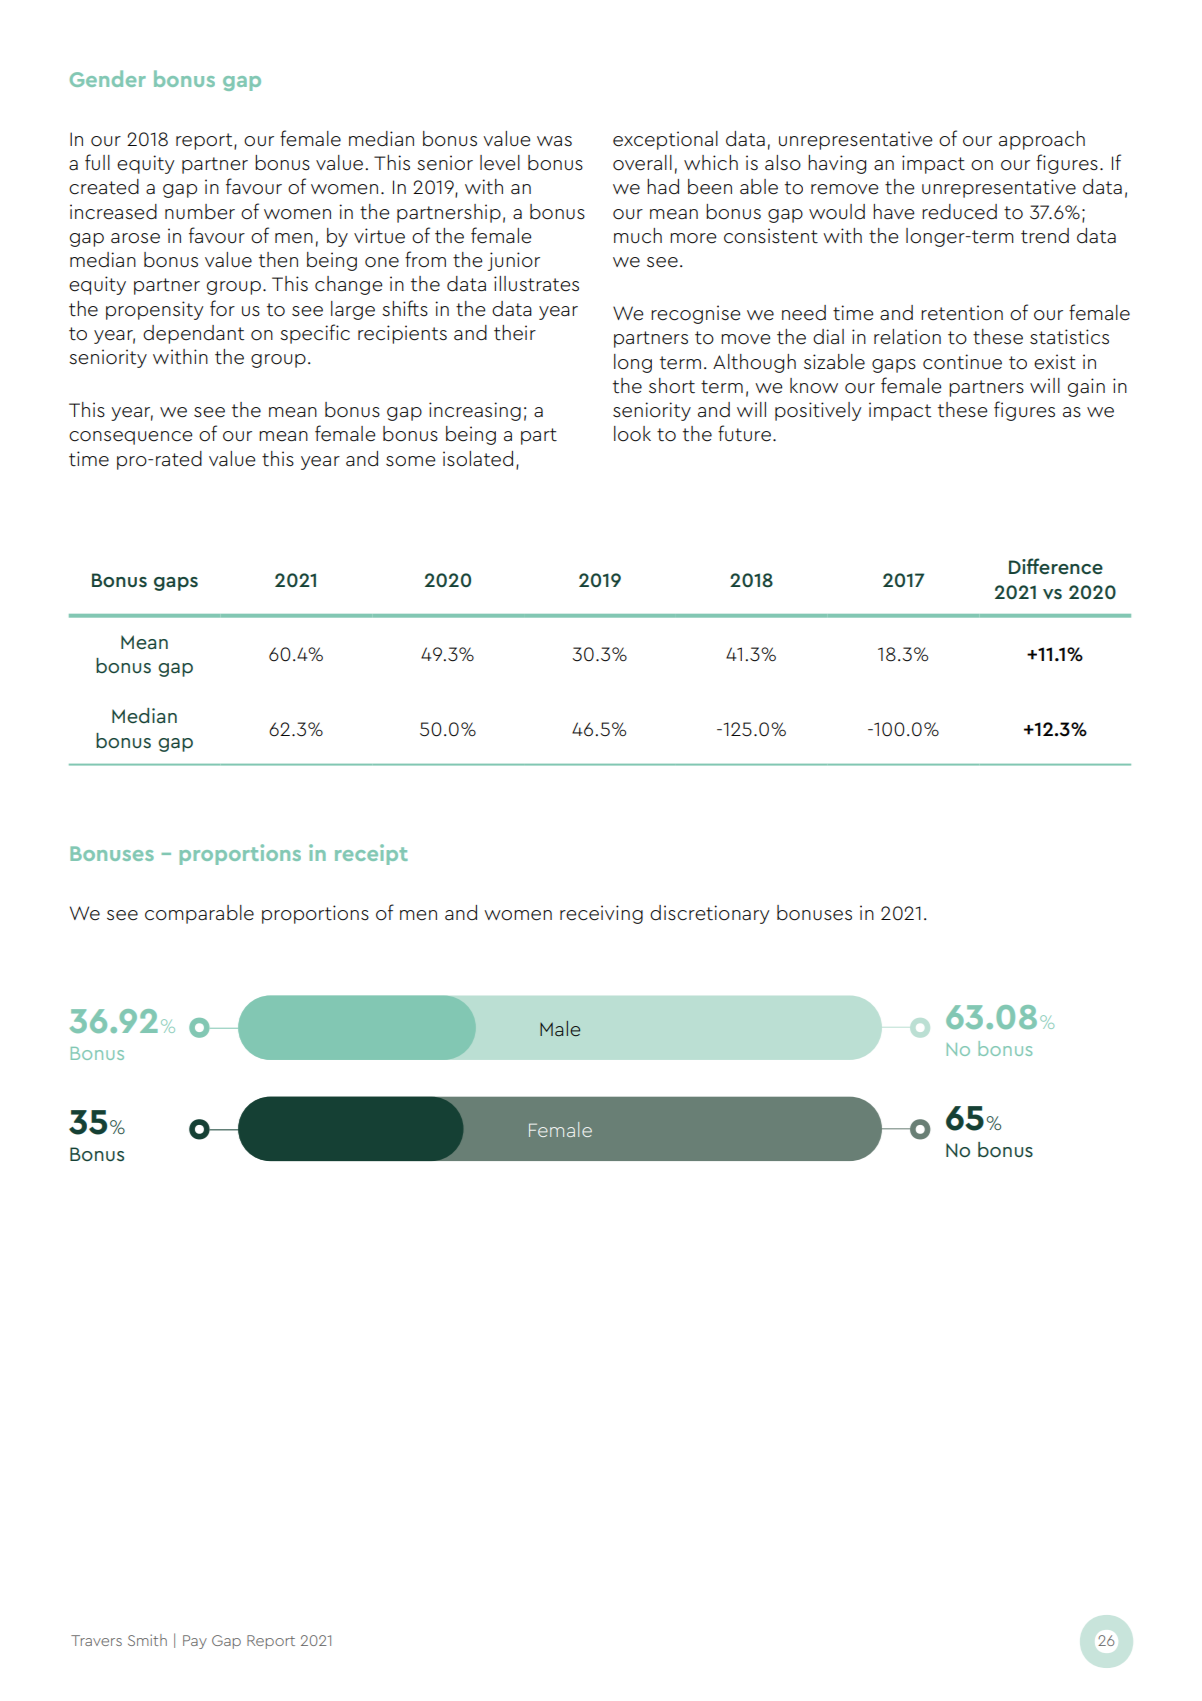  Describe the element at coordinates (371, 854) in the image. I see `receipt` at that location.
